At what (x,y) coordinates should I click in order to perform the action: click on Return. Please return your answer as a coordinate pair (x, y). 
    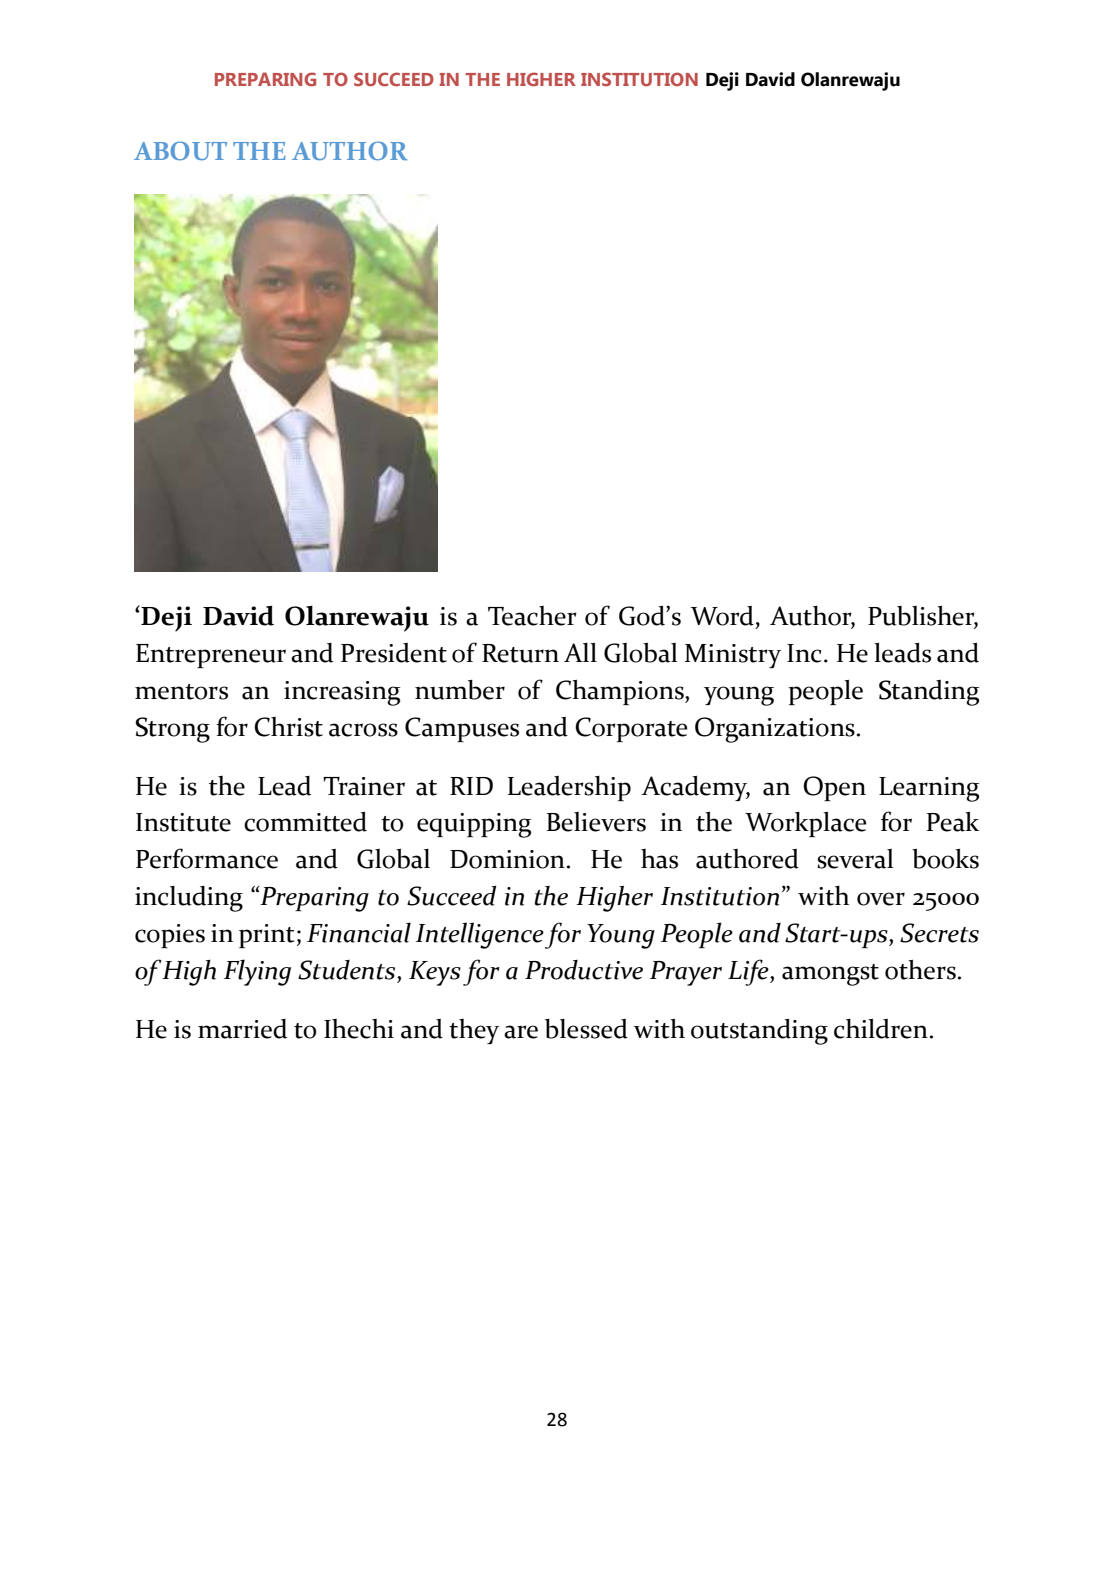
    Looking at the image, I should click on (520, 653).
